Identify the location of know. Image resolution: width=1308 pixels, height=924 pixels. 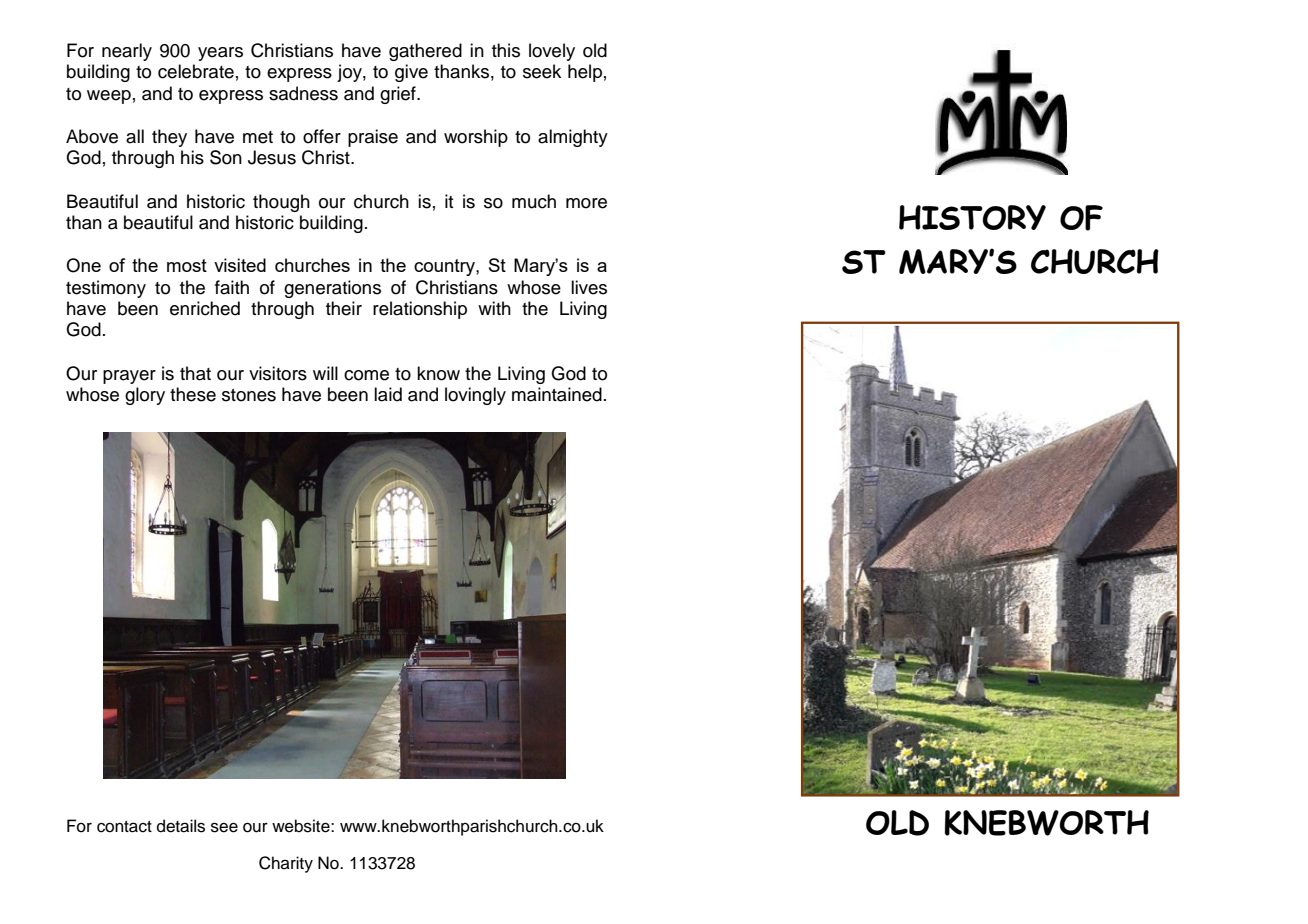
(438, 373).
